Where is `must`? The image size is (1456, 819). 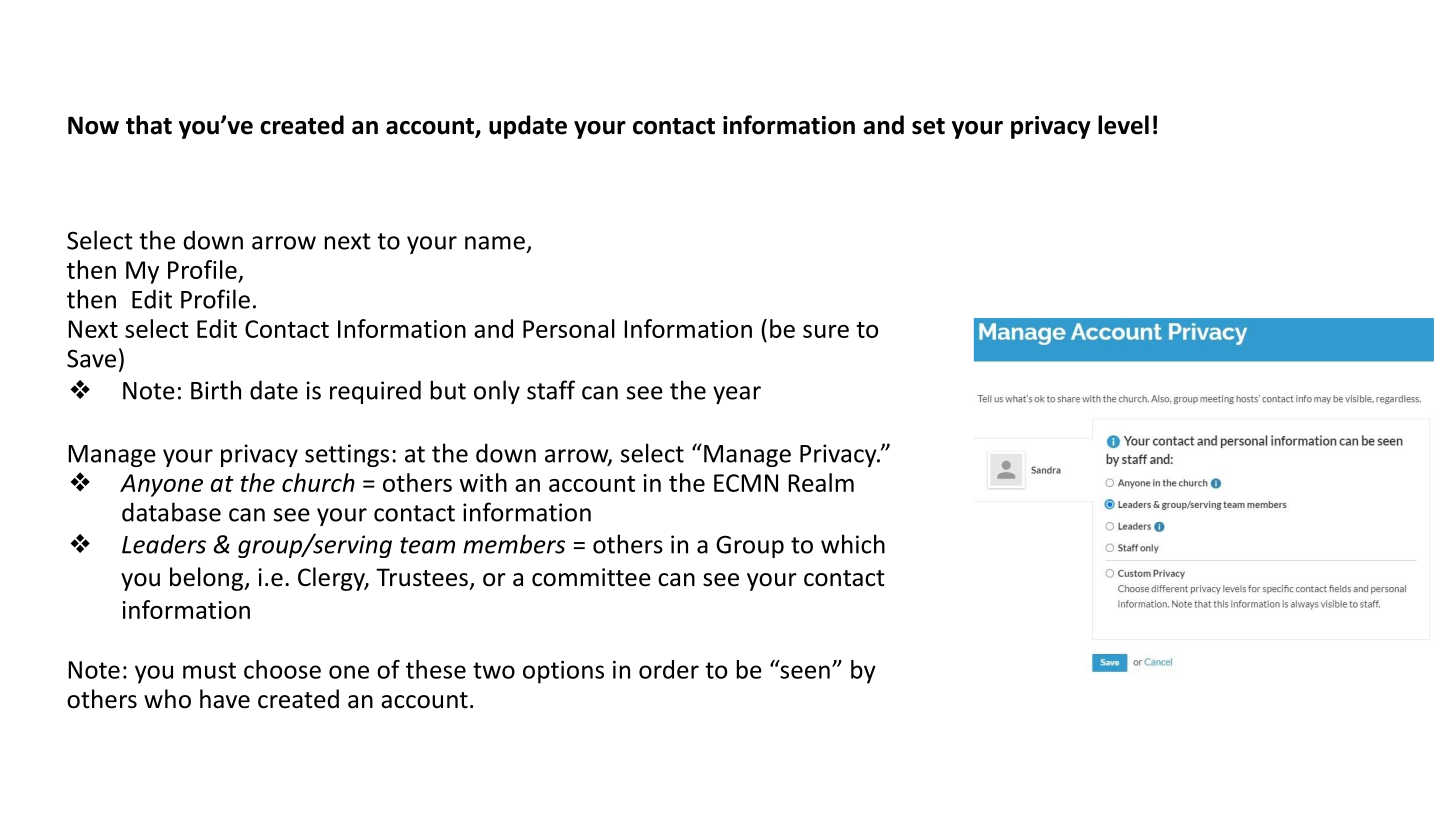
must is located at coordinates (209, 670).
